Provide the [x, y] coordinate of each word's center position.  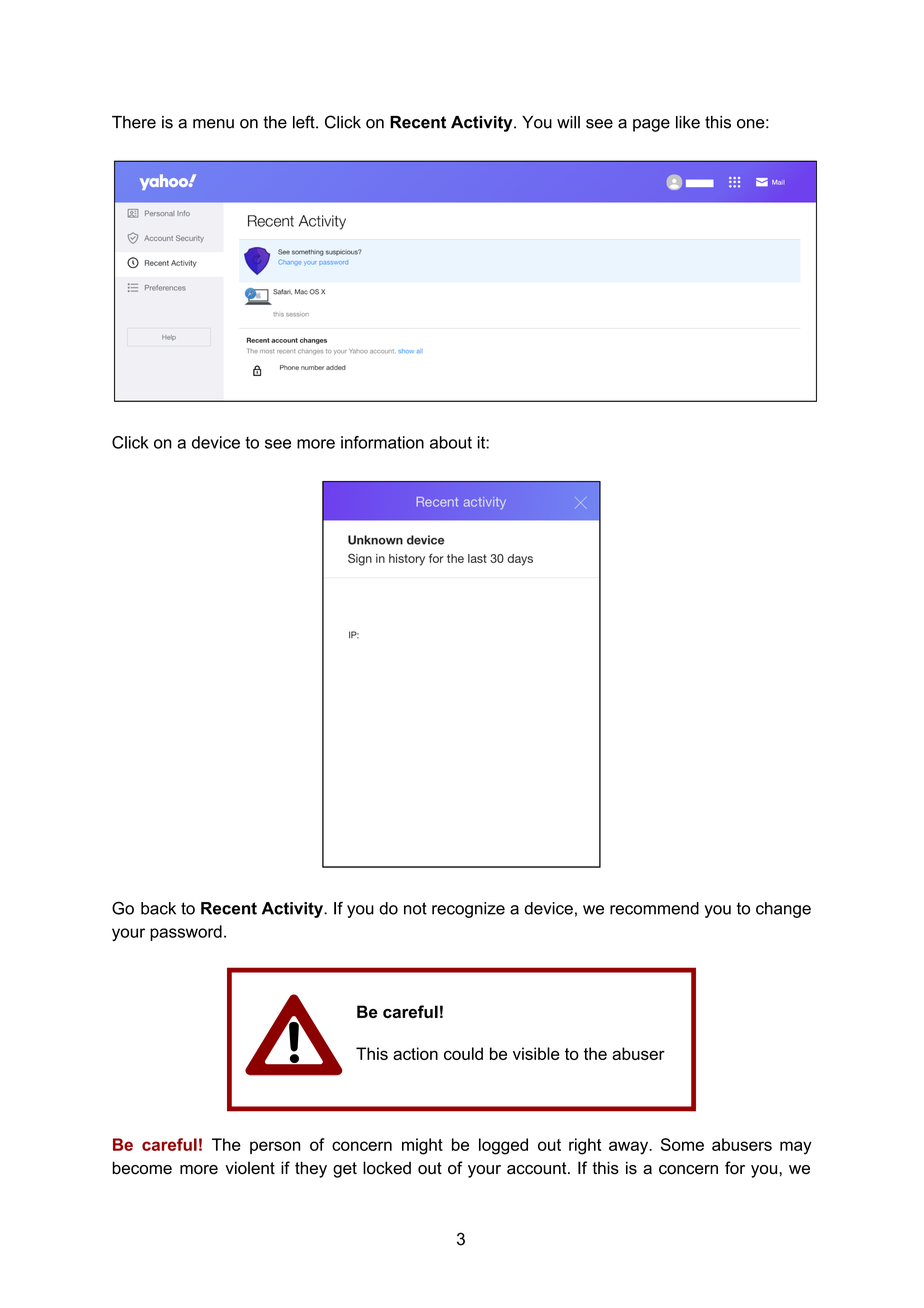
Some [682, 1144]
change [783, 910]
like [688, 122]
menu [213, 124]
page [651, 125]
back [158, 908]
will [568, 122]
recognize [468, 910]
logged [503, 1146]
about [451, 442]
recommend [654, 908]
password [186, 933]
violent [250, 1168]
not [415, 908]
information [382, 442]
